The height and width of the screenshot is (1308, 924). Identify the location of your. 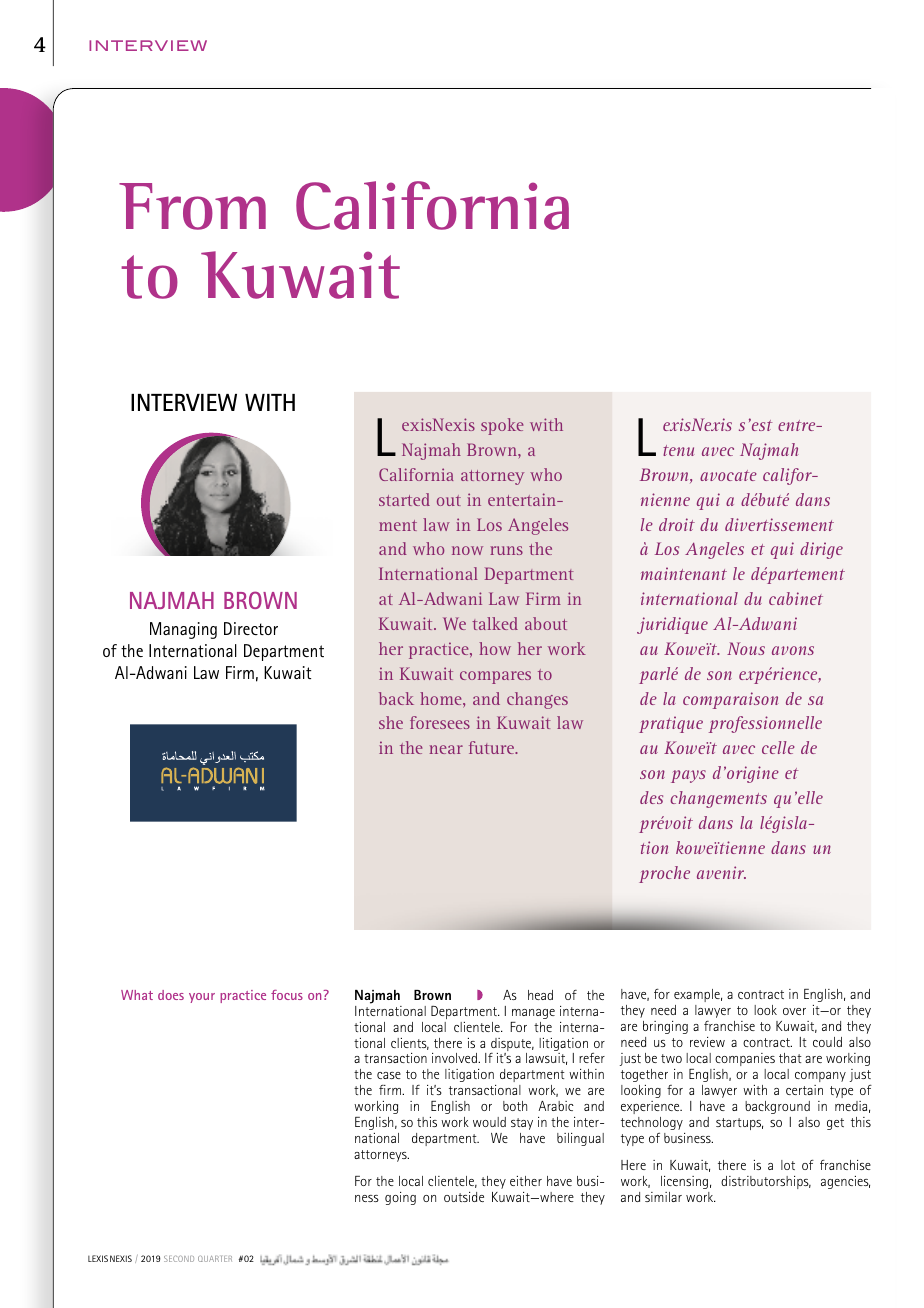
(202, 998).
